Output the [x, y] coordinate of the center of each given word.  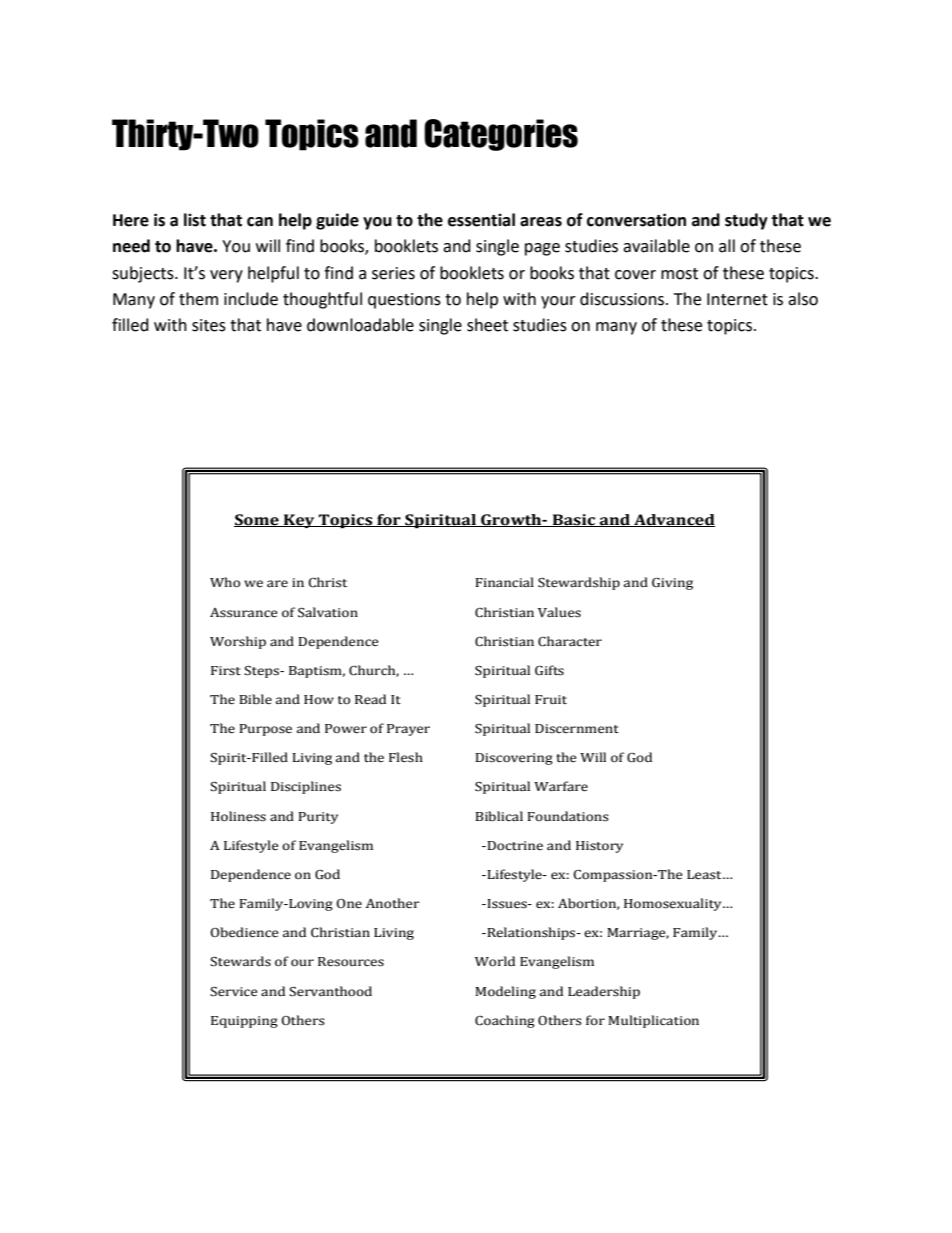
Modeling [505, 992]
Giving [672, 584]
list [195, 220]
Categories [501, 135]
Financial [504, 582]
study [746, 221]
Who [225, 582]
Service [234, 992]
